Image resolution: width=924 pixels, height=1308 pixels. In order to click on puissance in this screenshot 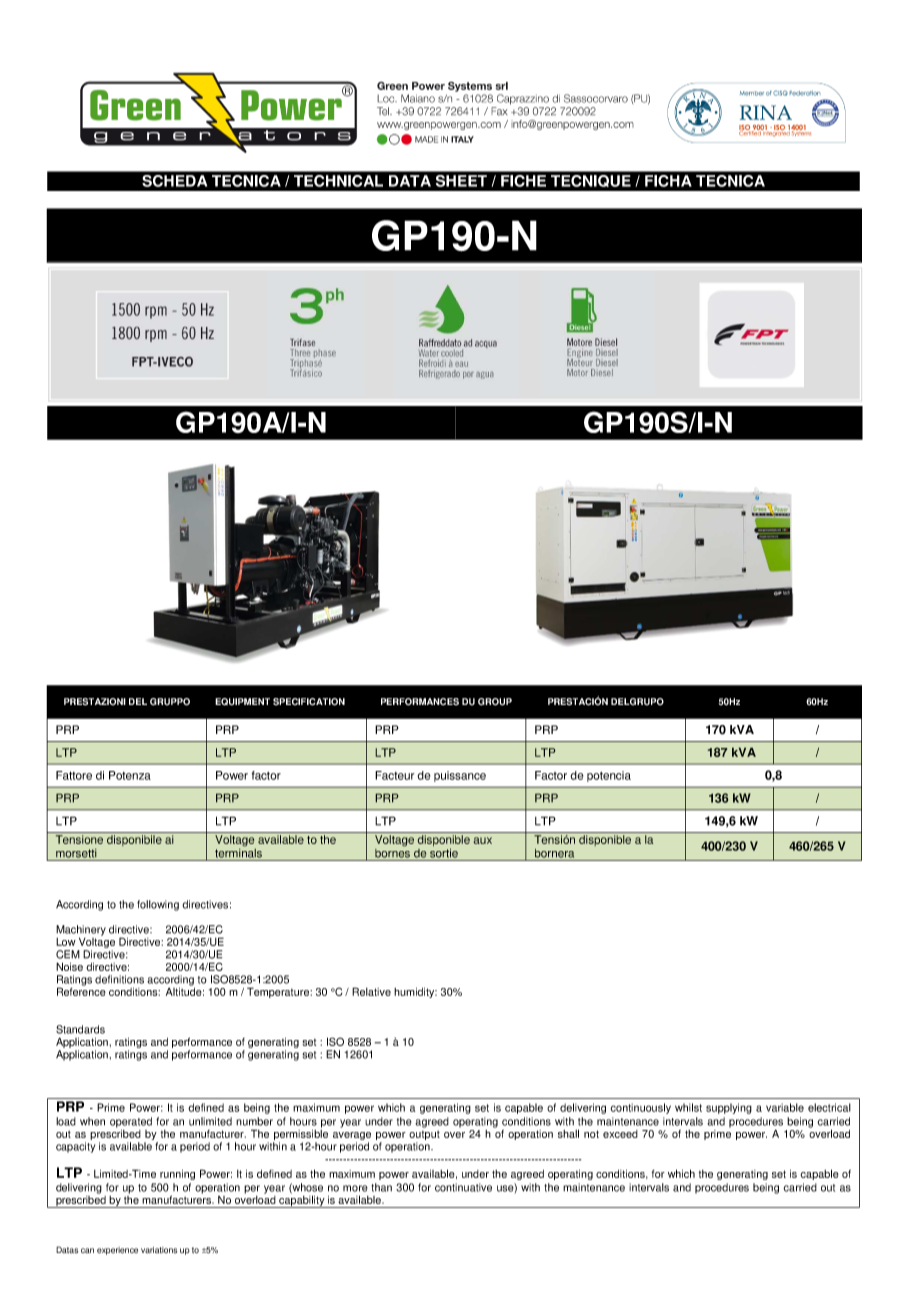, I will do `click(460, 776)`.
